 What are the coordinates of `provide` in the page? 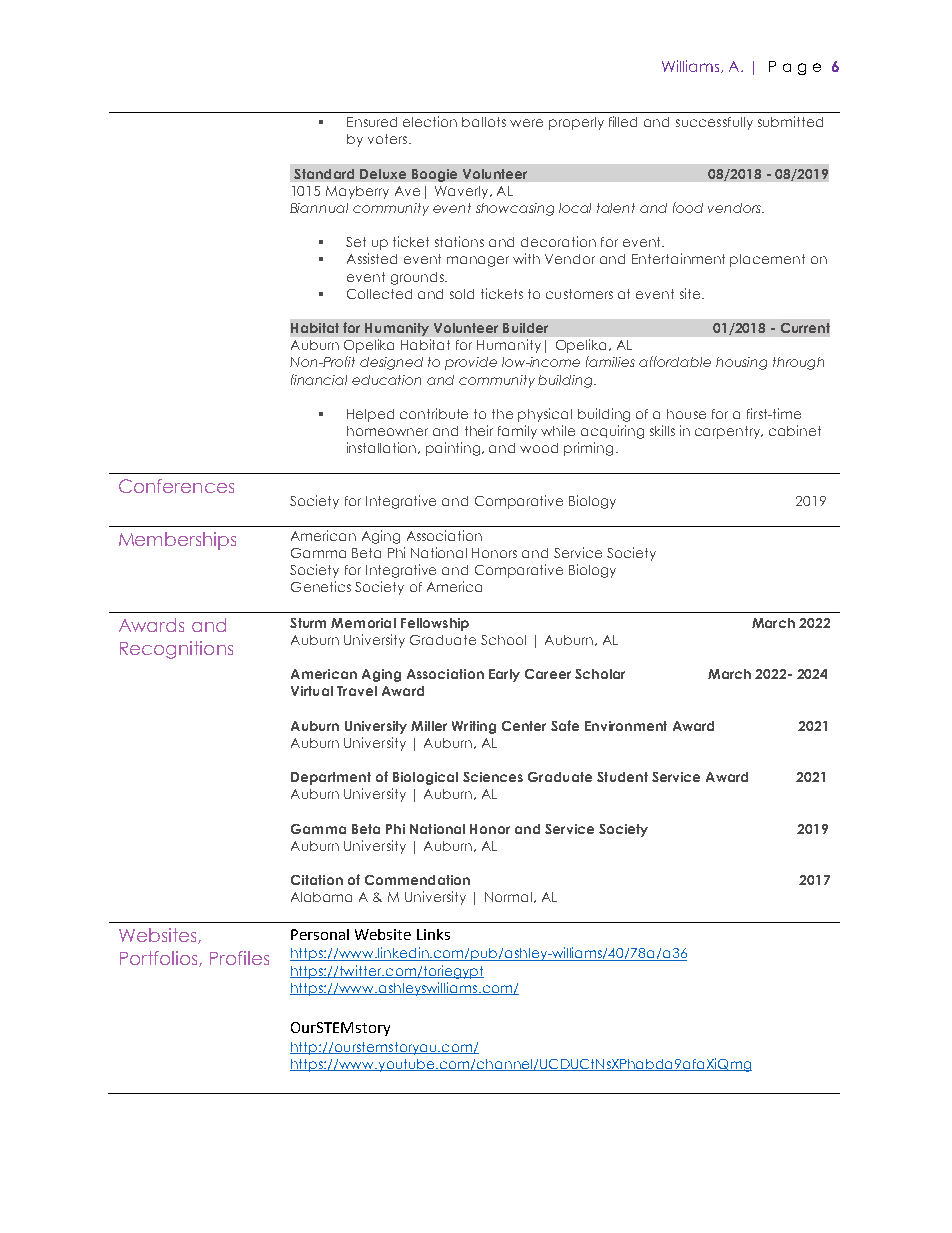 It's located at (471, 363).
